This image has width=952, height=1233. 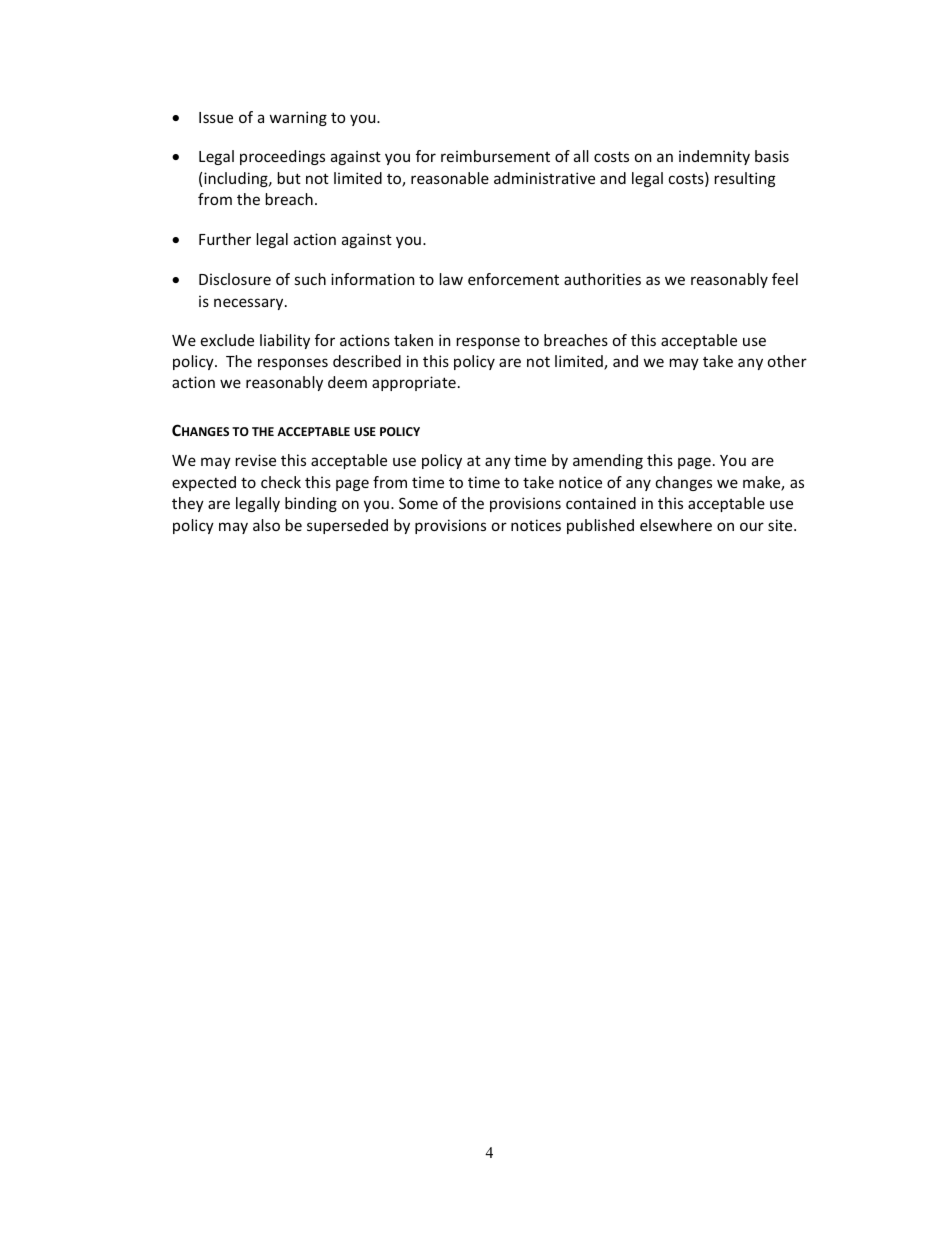 I want to click on Further, so click(x=225, y=239).
